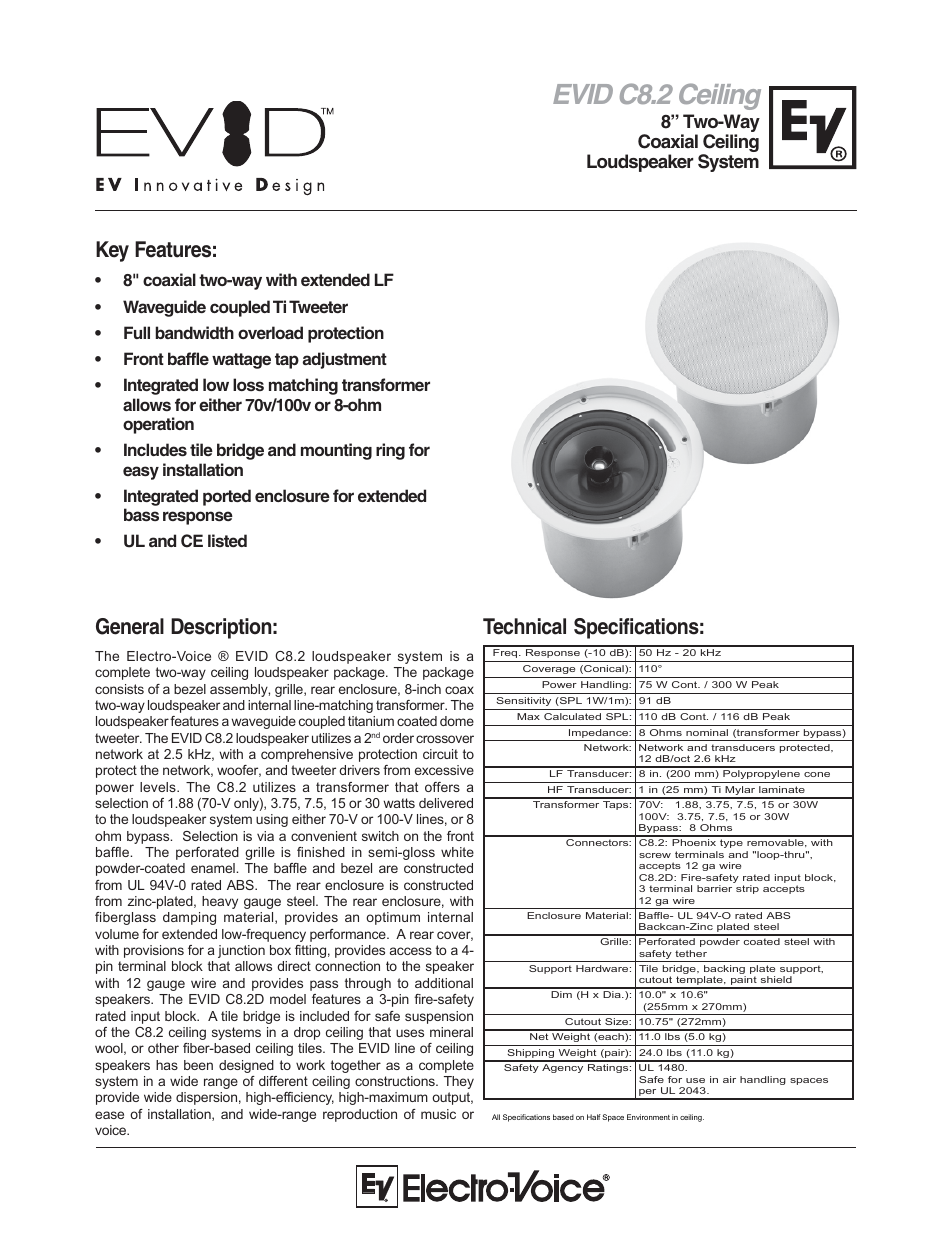 The image size is (952, 1233). I want to click on adjustment, so click(345, 360).
